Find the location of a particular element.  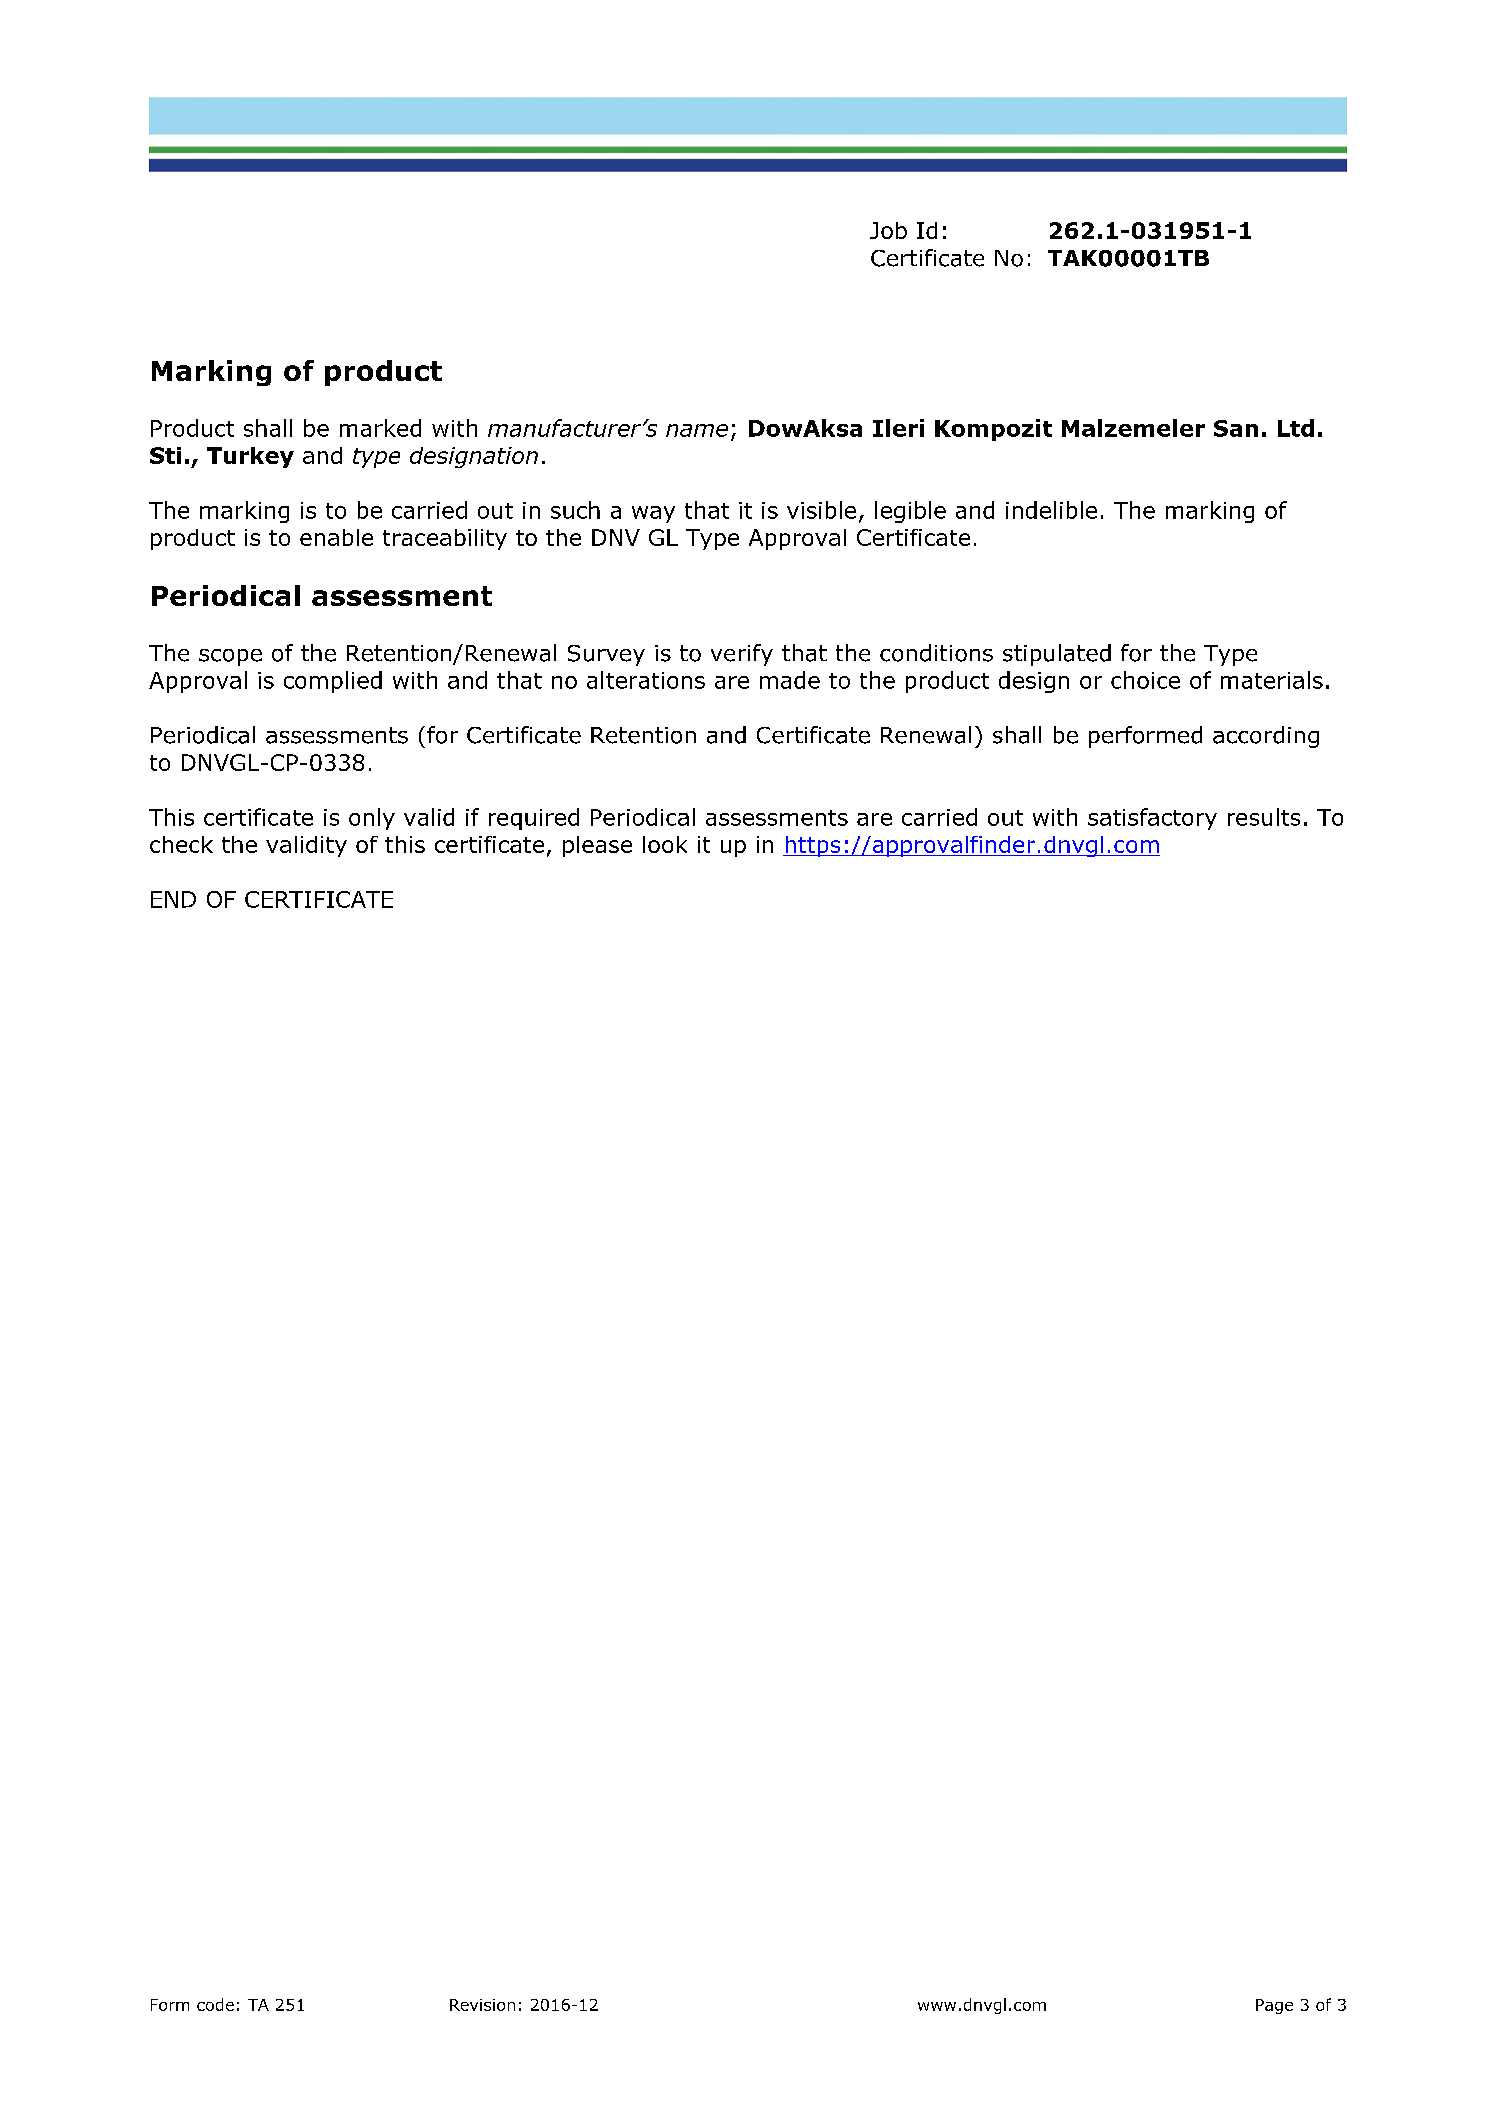

Job is located at coordinates (888, 230).
